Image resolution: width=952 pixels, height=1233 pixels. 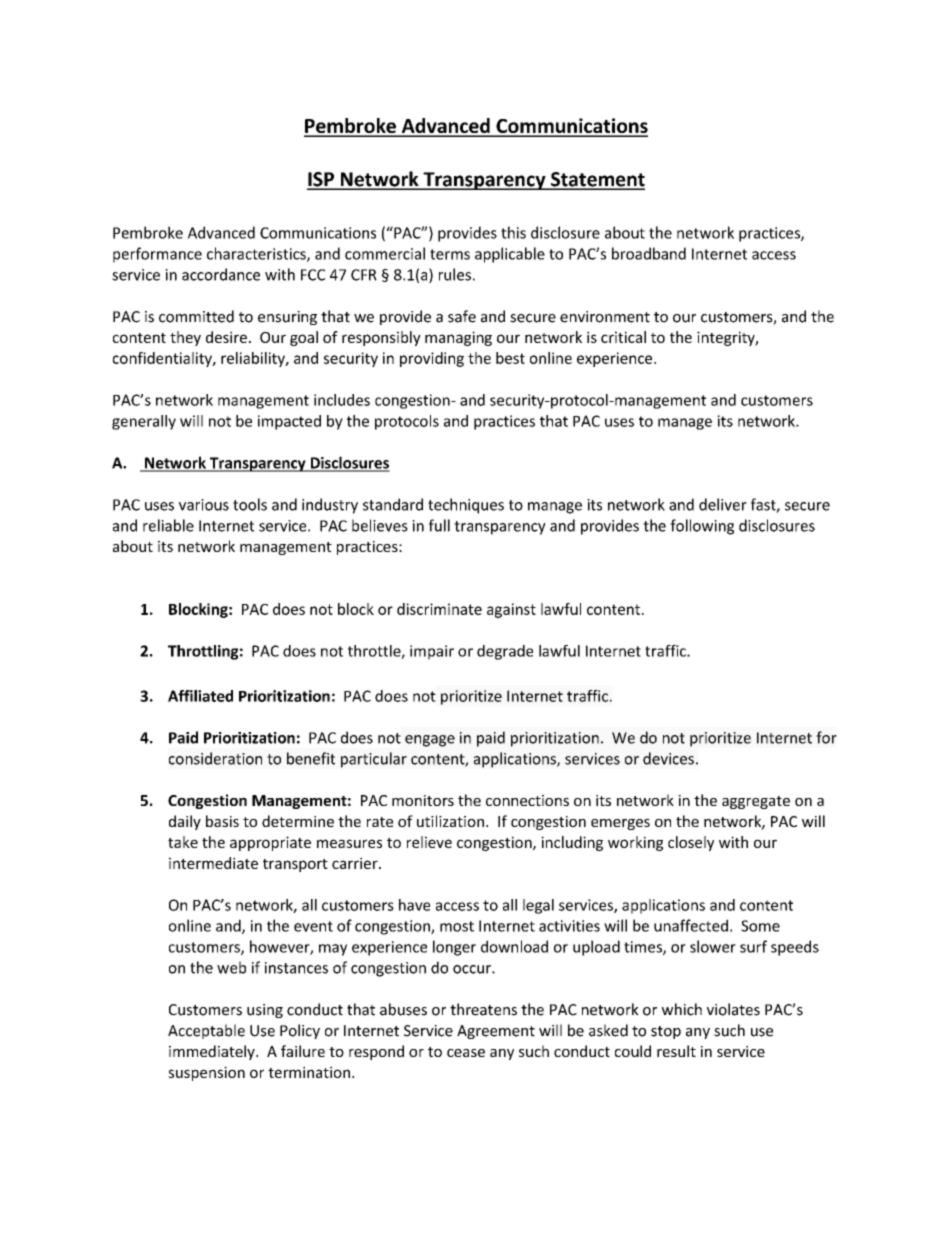 I want to click on Affiliated, so click(x=200, y=696).
